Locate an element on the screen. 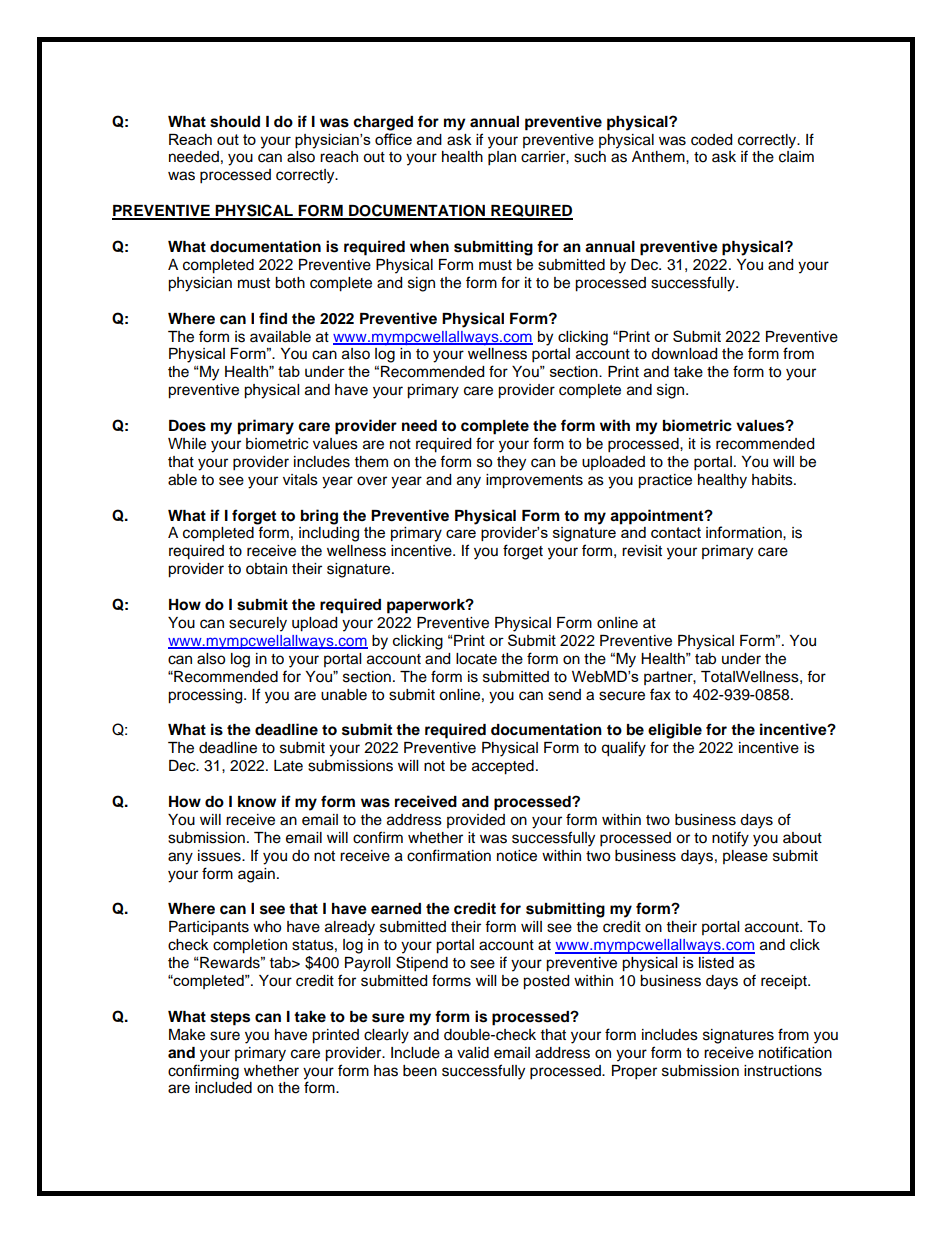 This screenshot has height=1233, width=952. coded is located at coordinates (711, 140).
